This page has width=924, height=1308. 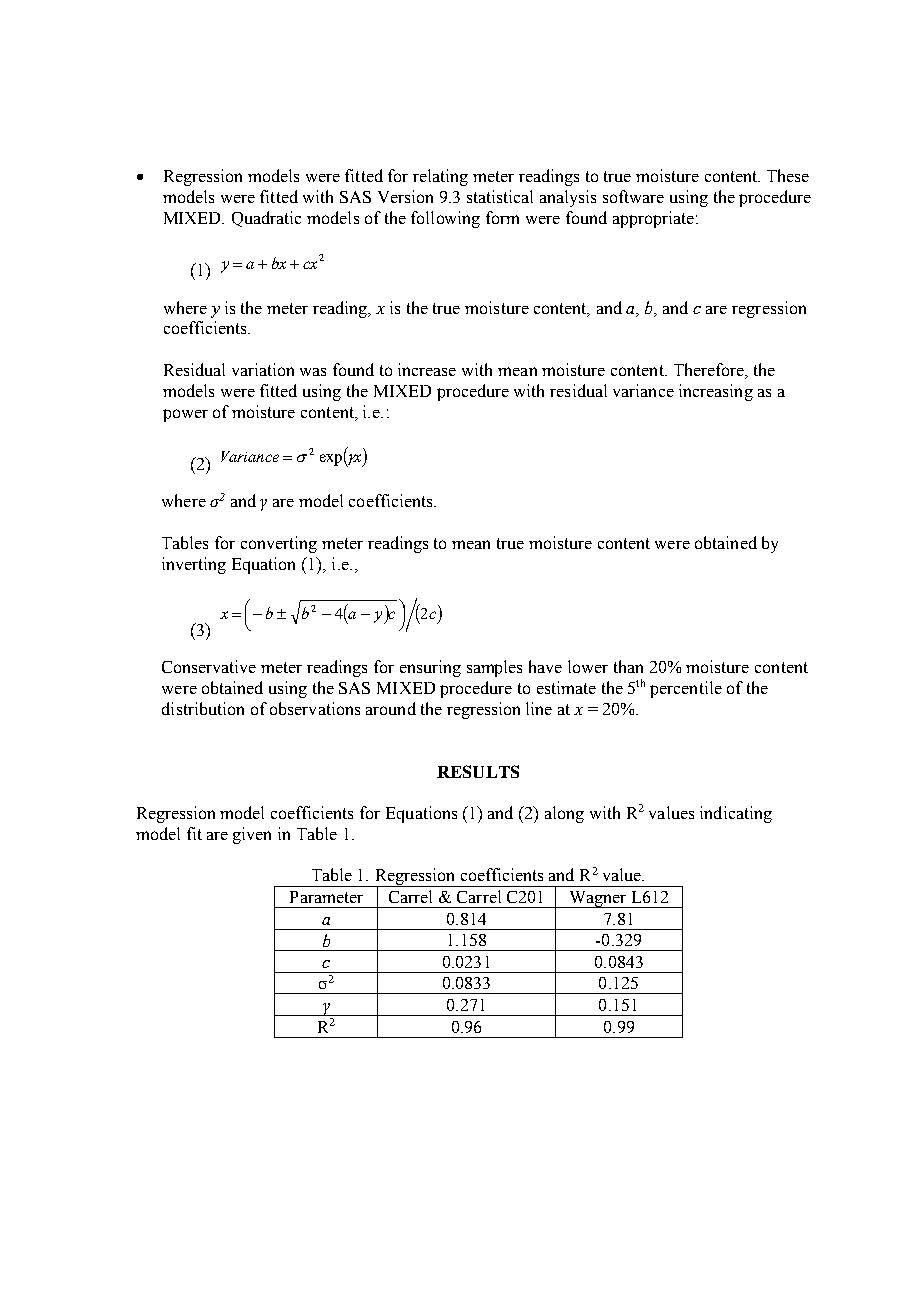 I want to click on samples, so click(x=494, y=668).
